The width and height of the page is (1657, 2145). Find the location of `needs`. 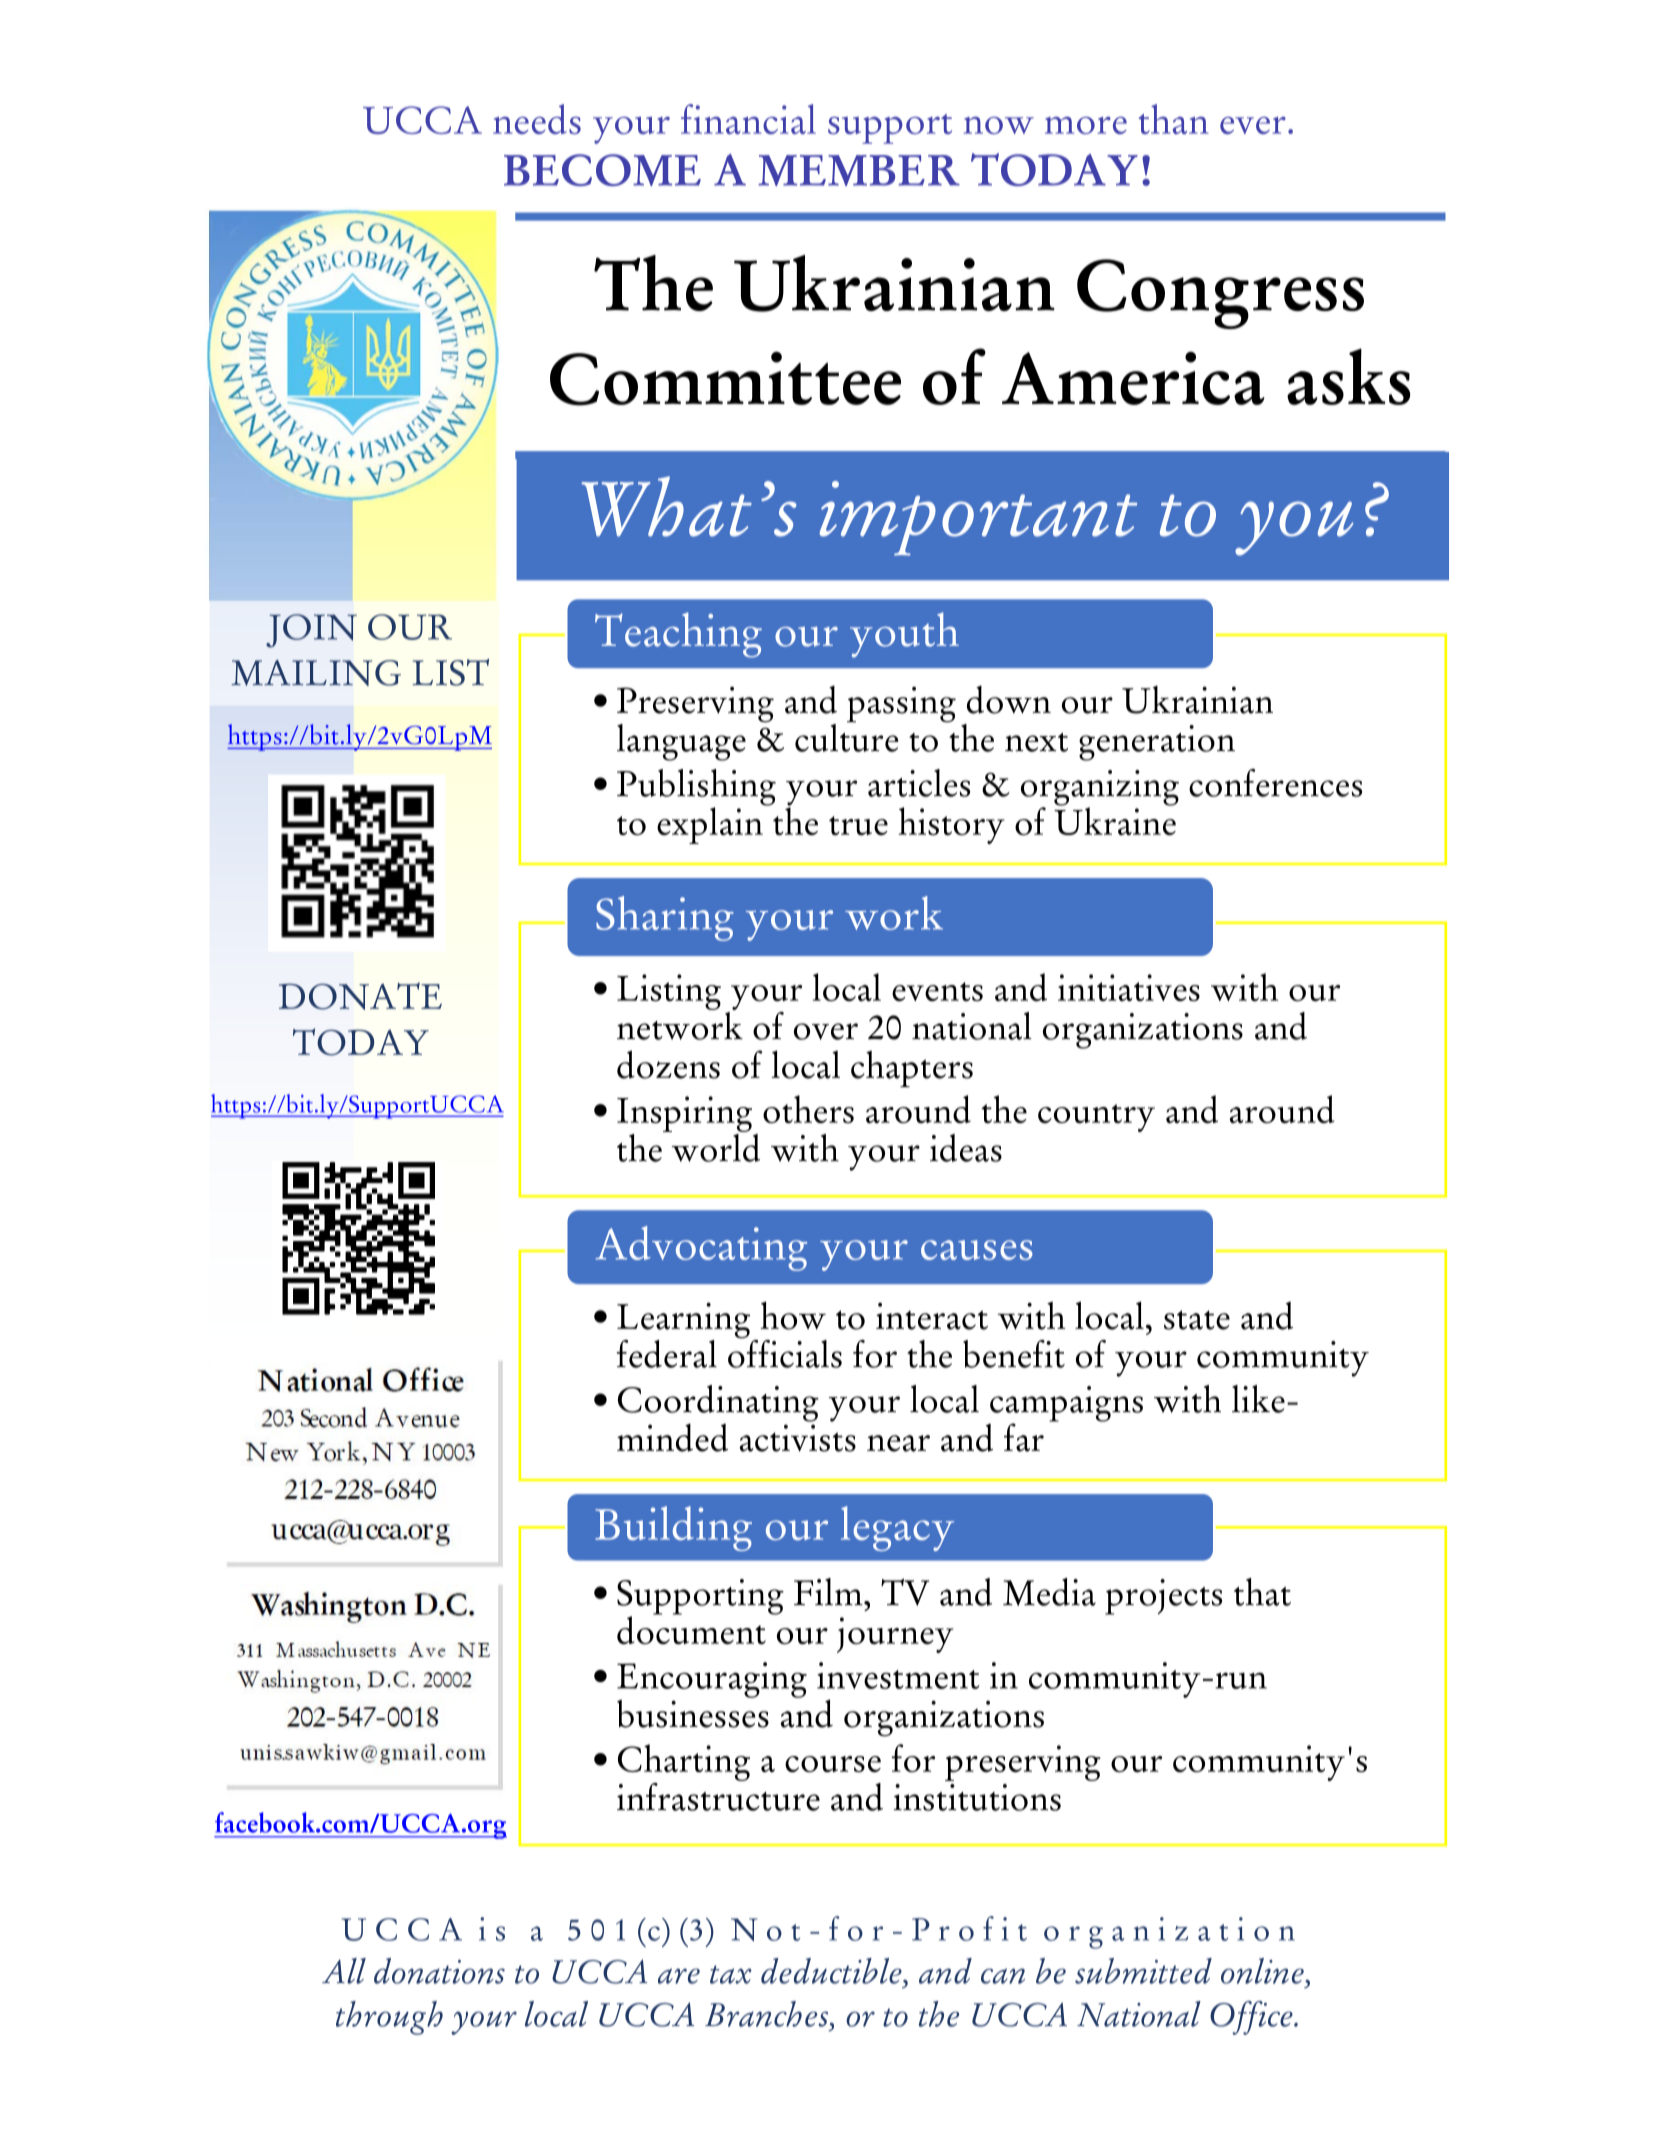

needs is located at coordinates (537, 119).
